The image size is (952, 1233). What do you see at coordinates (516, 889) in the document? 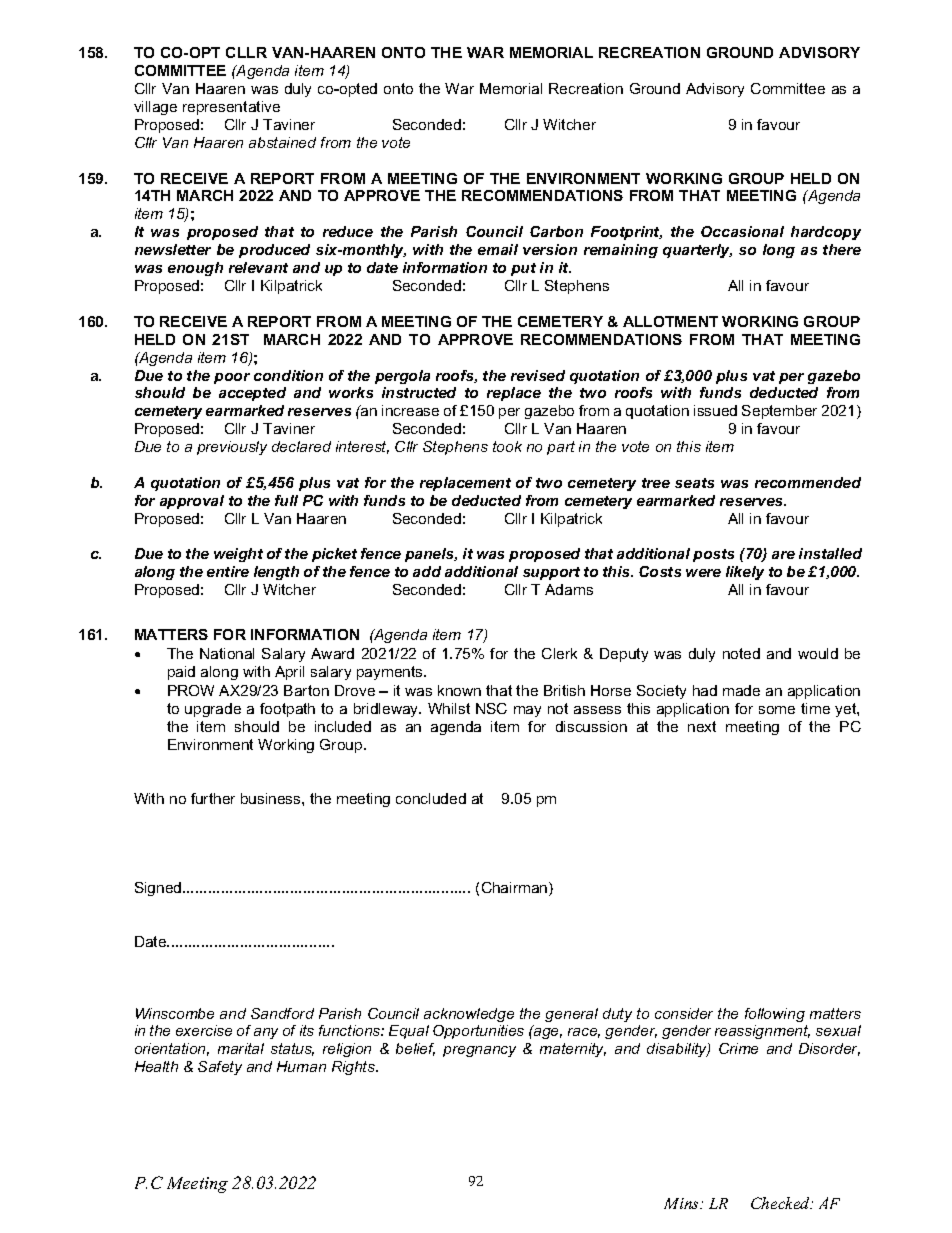
I see `Chairman` at bounding box center [516, 889].
